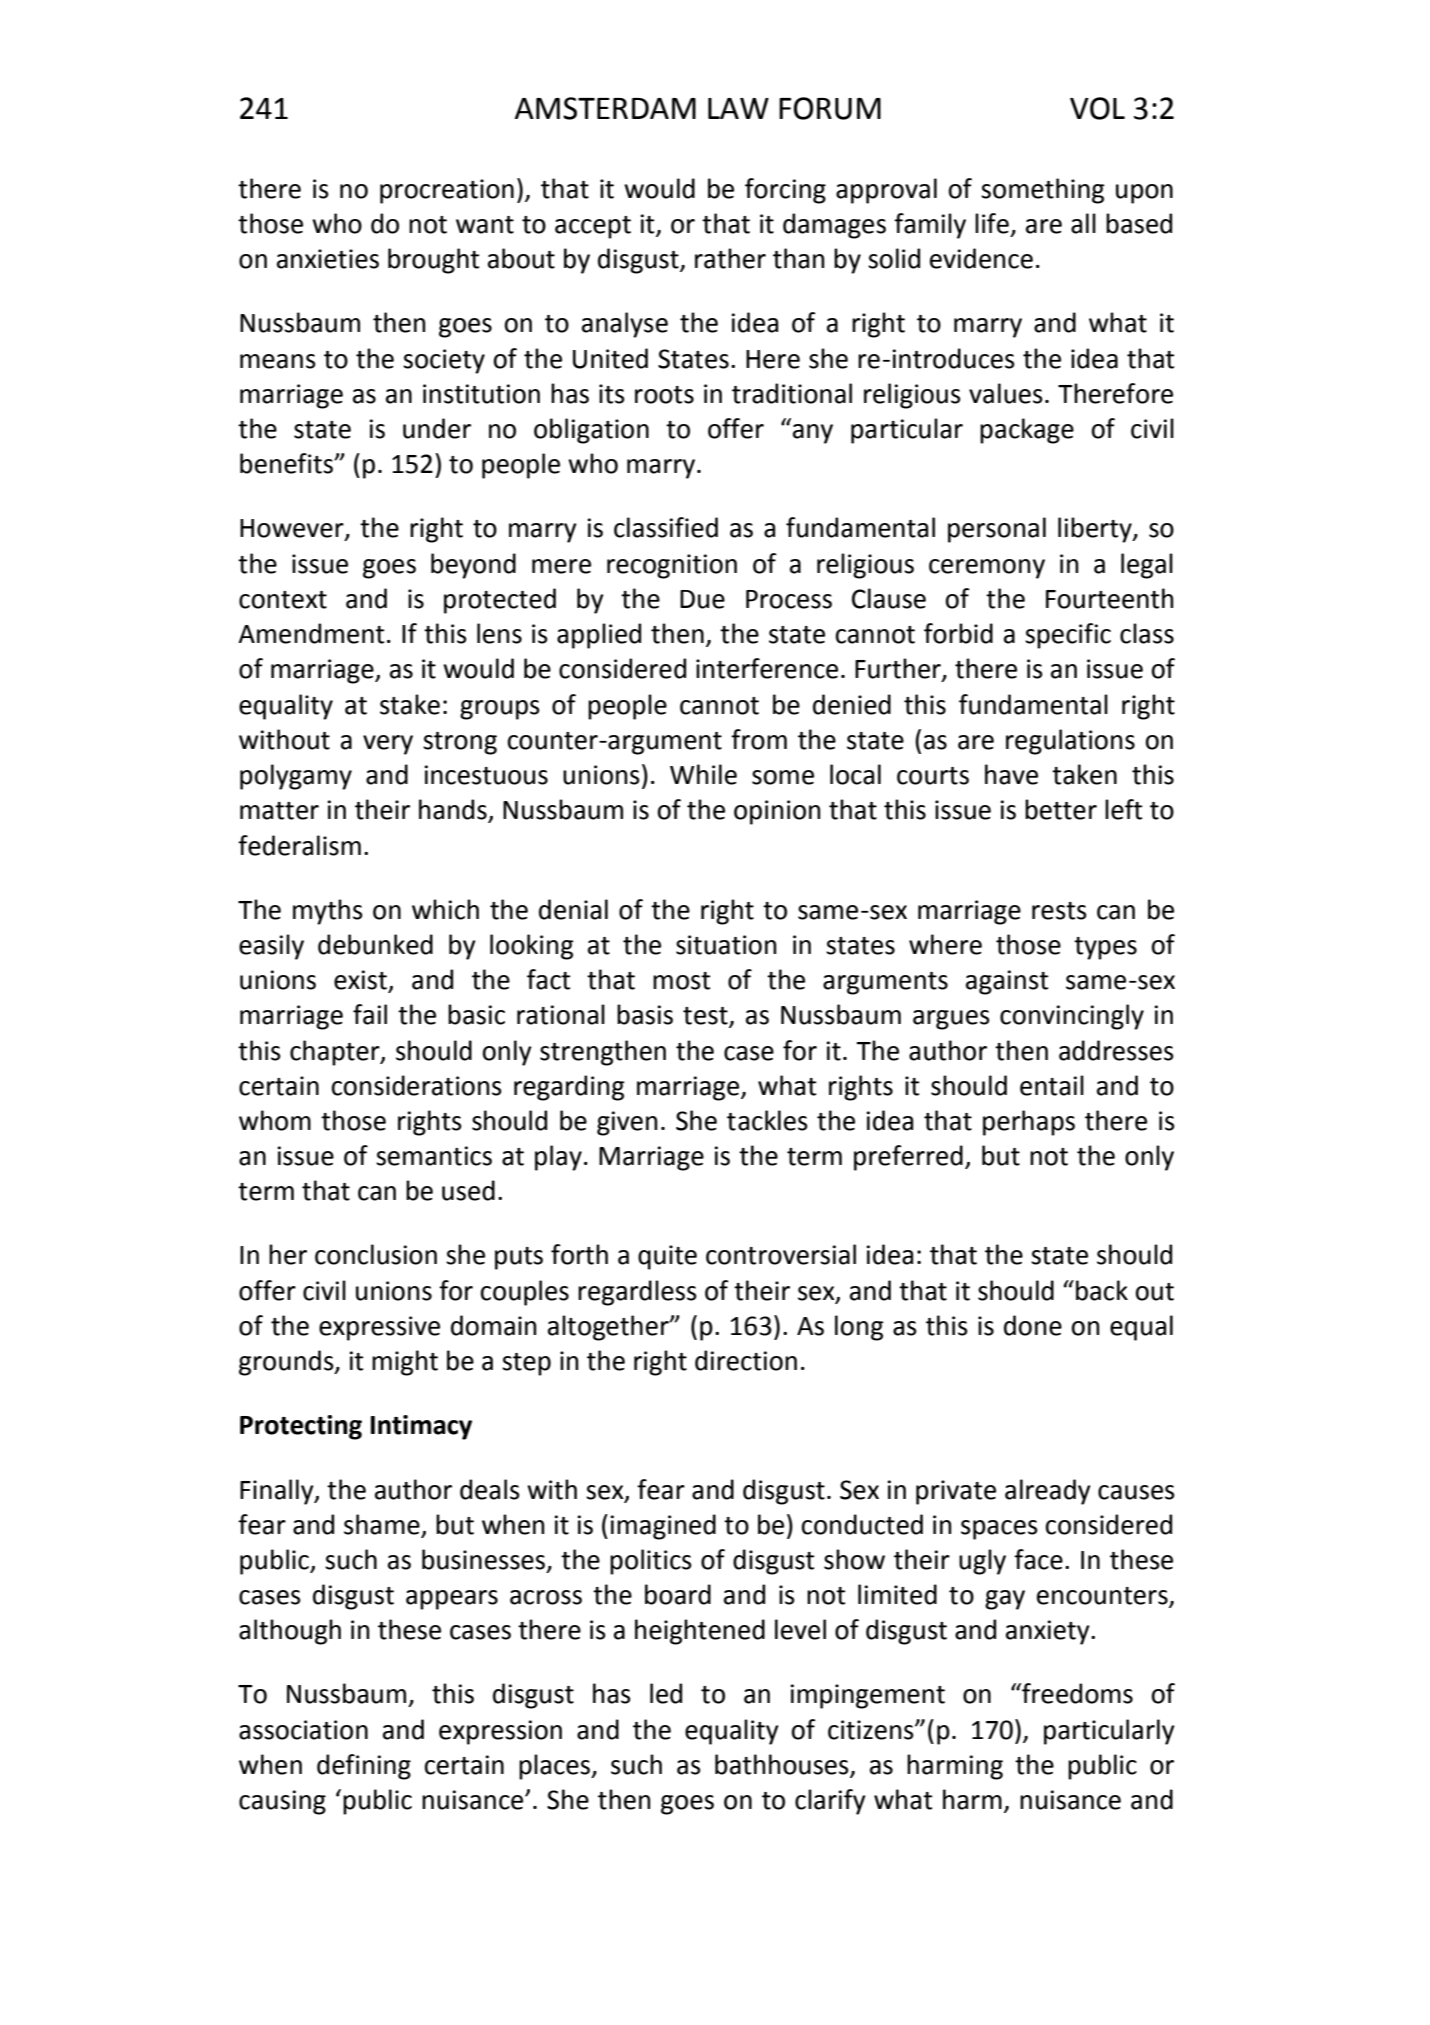  I want to click on Intimacy, so click(421, 1427).
